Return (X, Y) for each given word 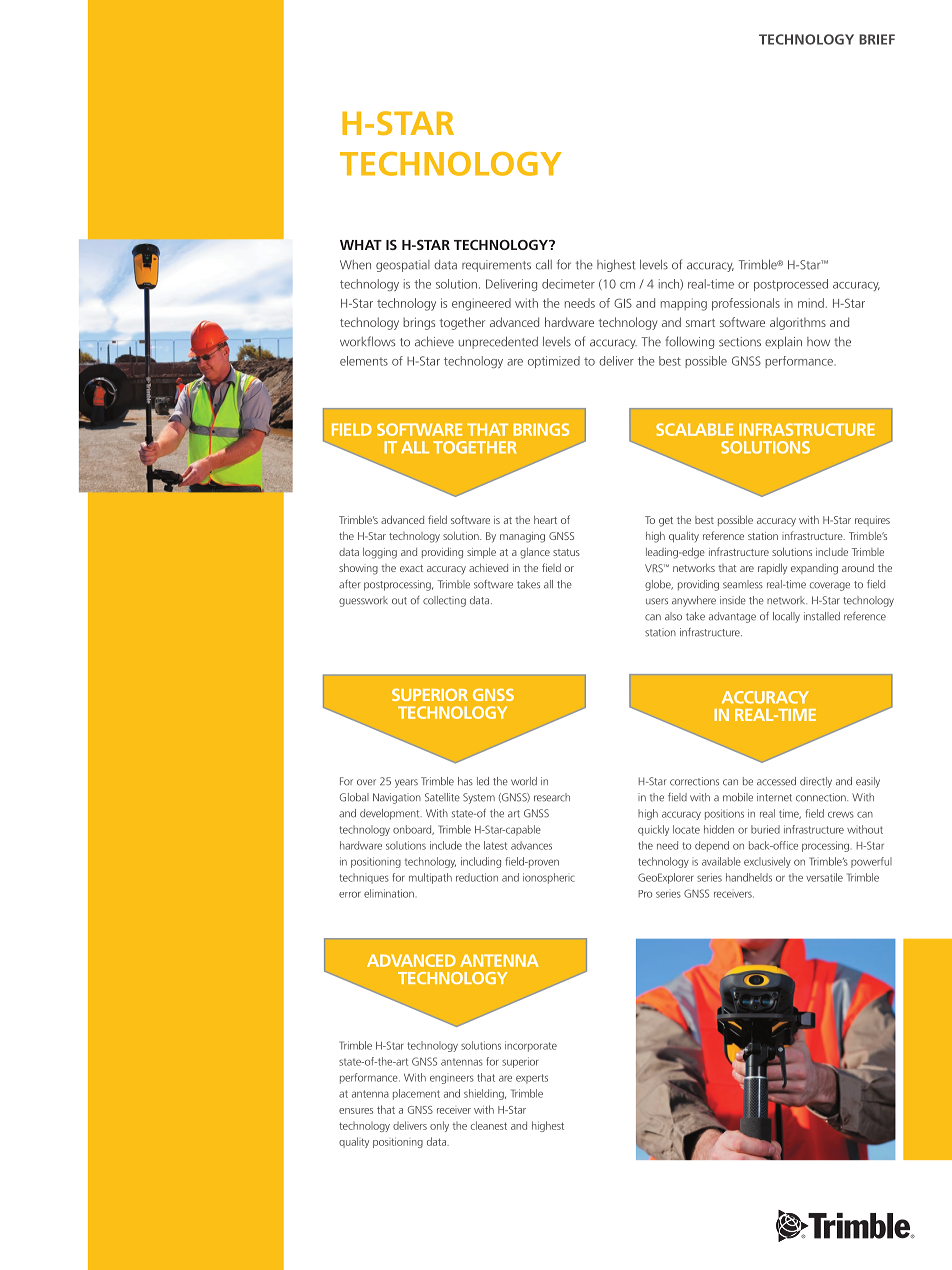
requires (872, 521)
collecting (444, 601)
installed (822, 616)
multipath (430, 878)
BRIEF (877, 39)
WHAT (361, 245)
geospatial (403, 266)
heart (545, 520)
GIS (623, 303)
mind (811, 303)
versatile (824, 877)
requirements (496, 266)
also (673, 616)
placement (416, 1094)
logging (380, 553)
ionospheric (549, 878)
